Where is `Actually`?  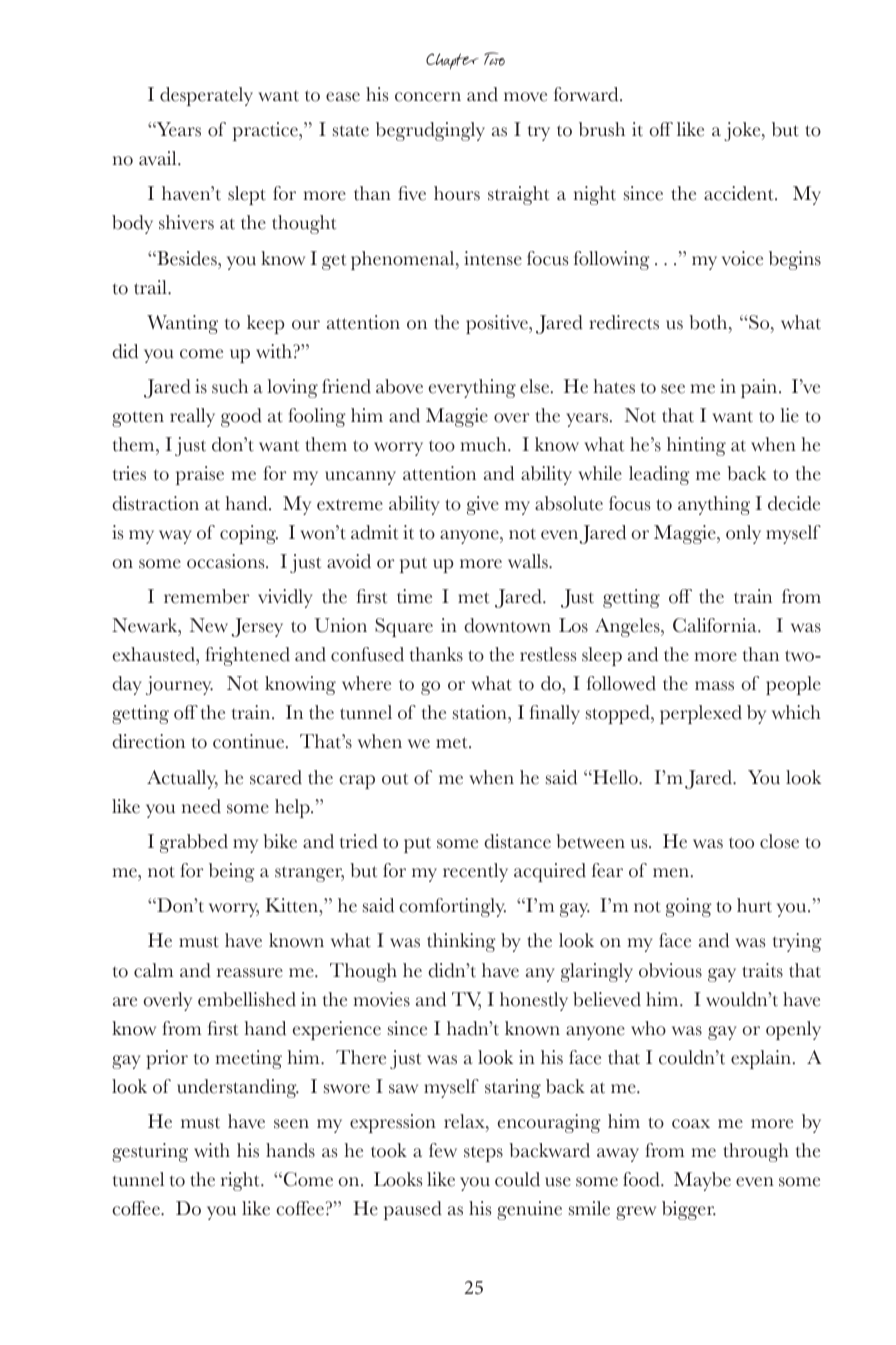 Actually is located at coordinates (182, 779).
